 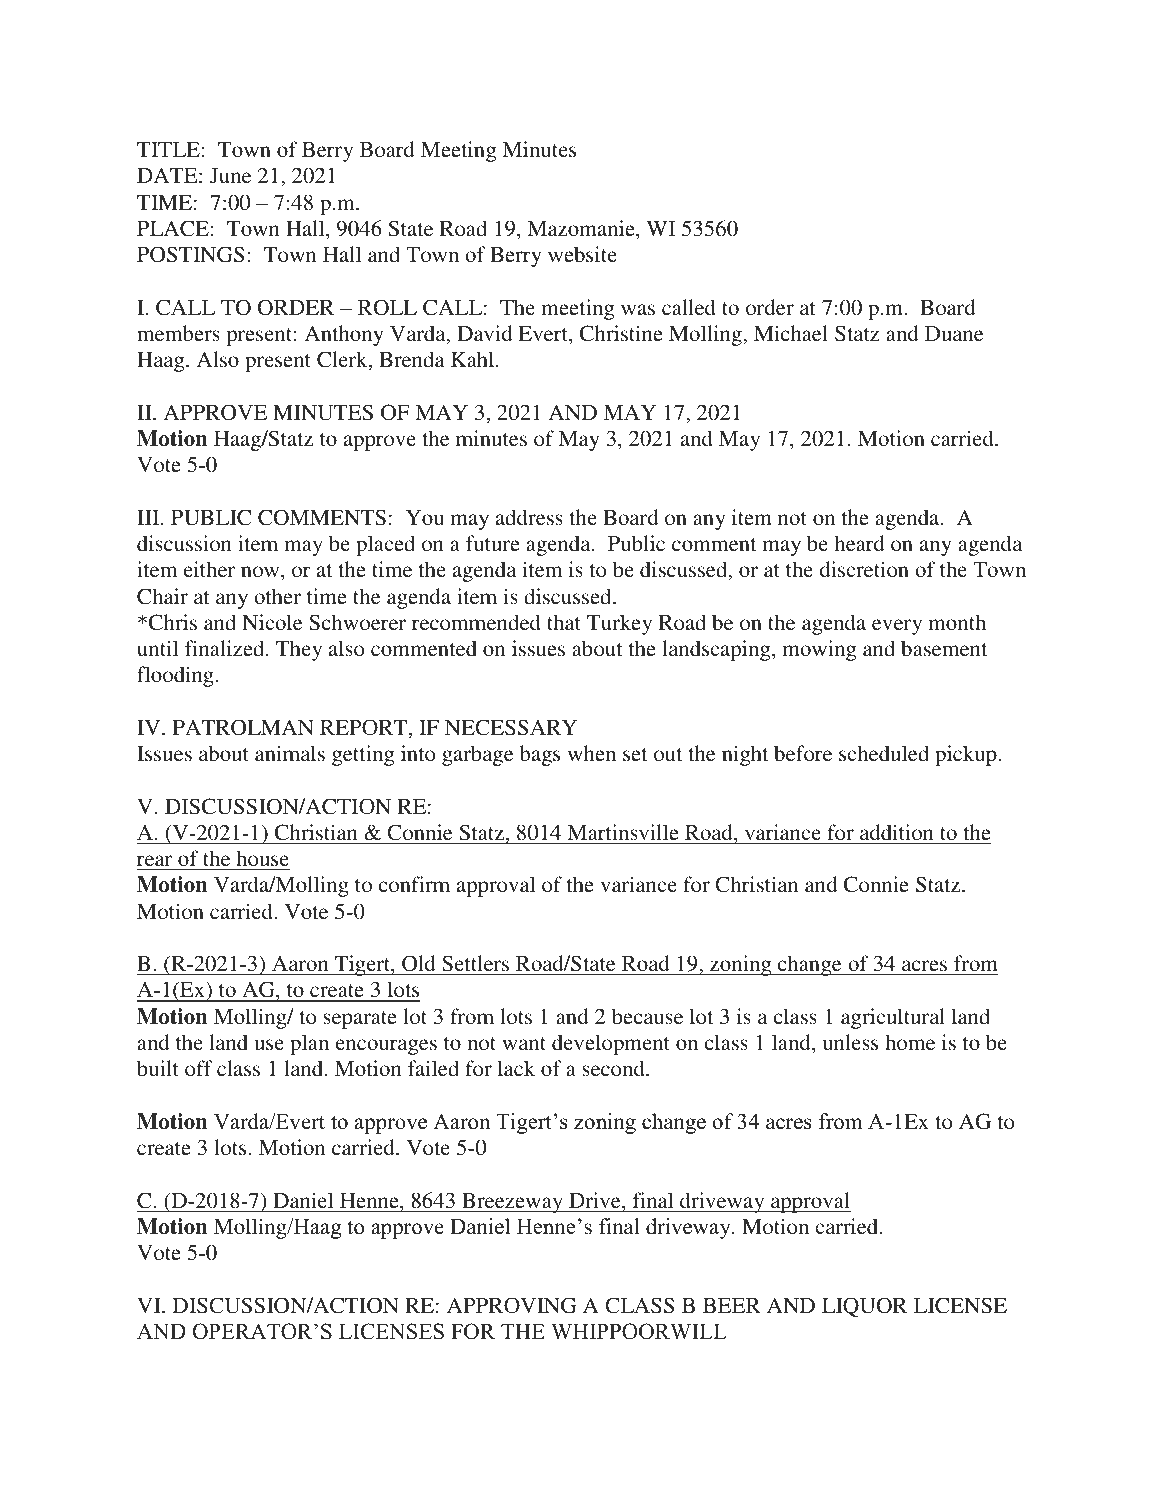 I want to click on website, so click(x=582, y=254).
